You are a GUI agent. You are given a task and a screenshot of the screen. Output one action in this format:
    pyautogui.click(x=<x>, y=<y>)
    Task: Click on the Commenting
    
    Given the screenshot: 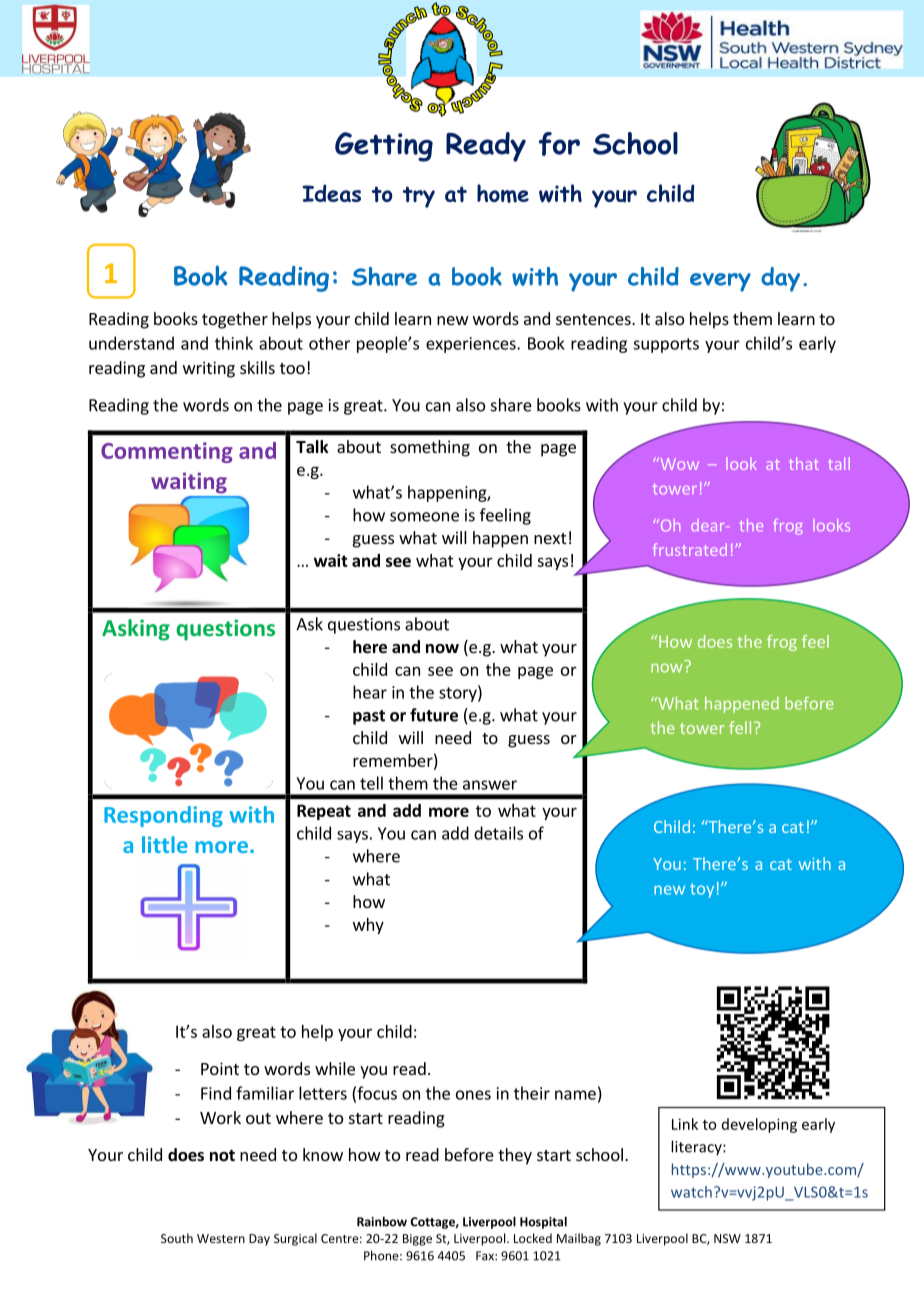 What is the action you would take?
    pyautogui.click(x=167, y=452)
